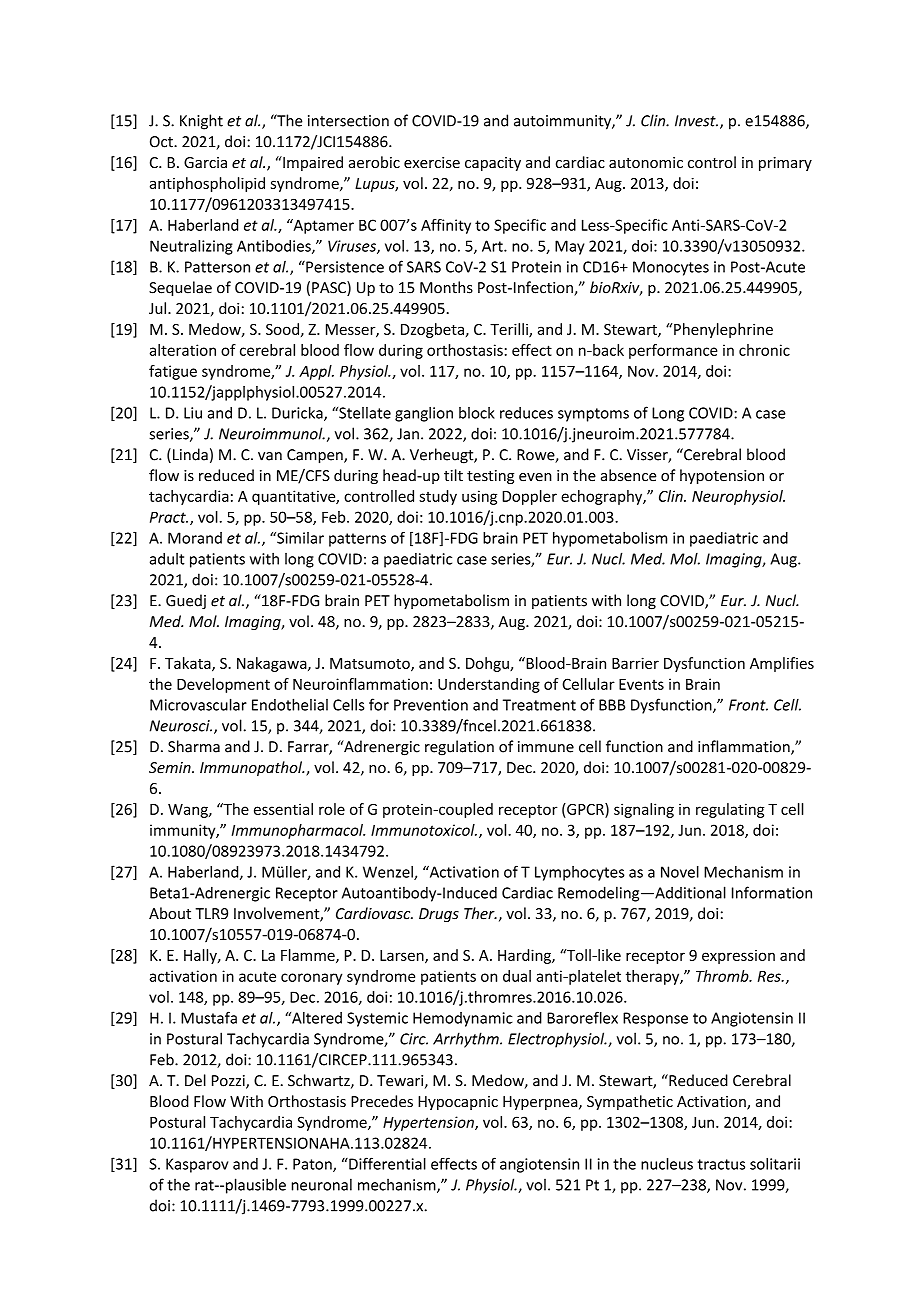  Describe the element at coordinates (167, 558) in the screenshot. I see `adult` at that location.
